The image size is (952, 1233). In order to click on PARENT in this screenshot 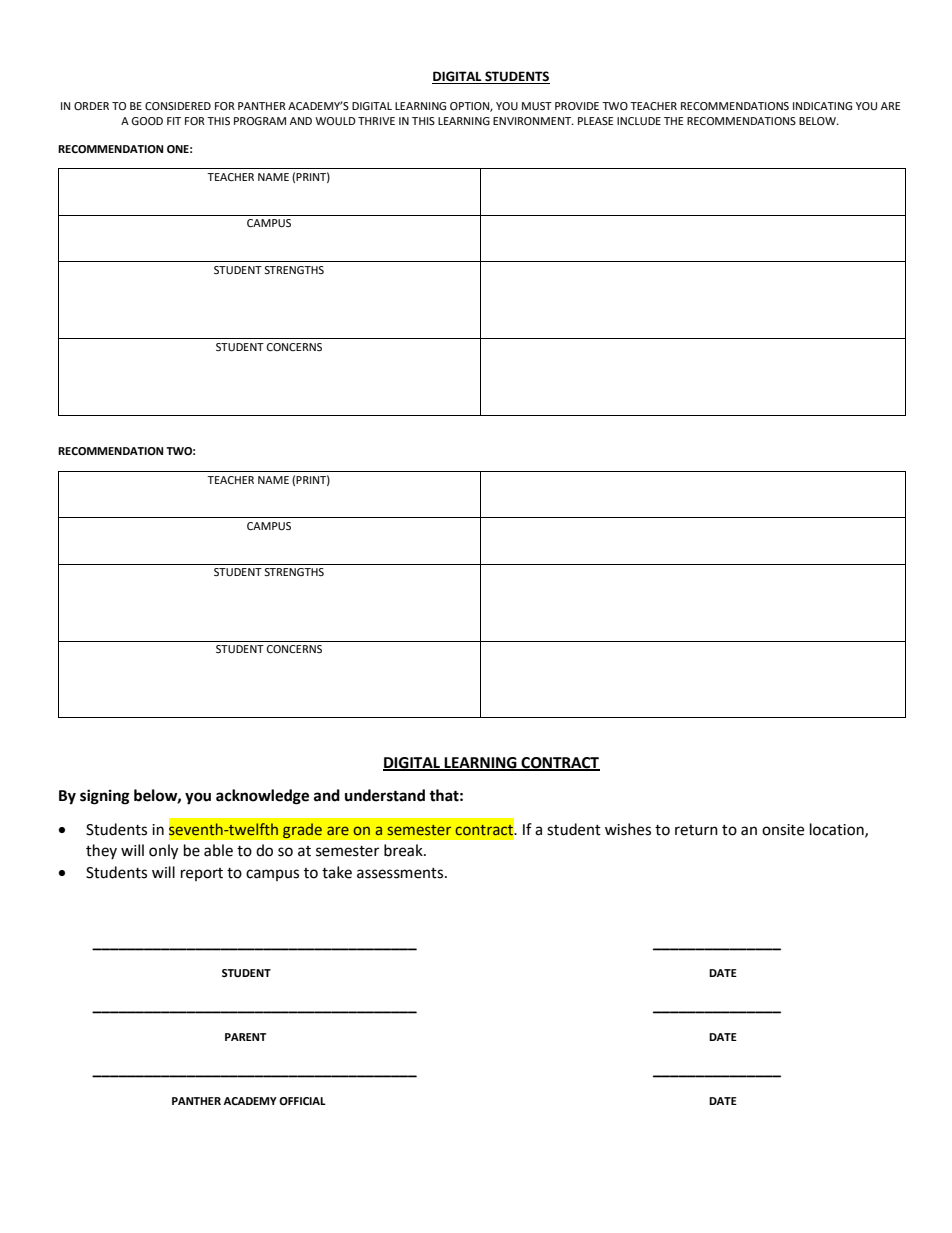, I will do `click(245, 1037)`.
